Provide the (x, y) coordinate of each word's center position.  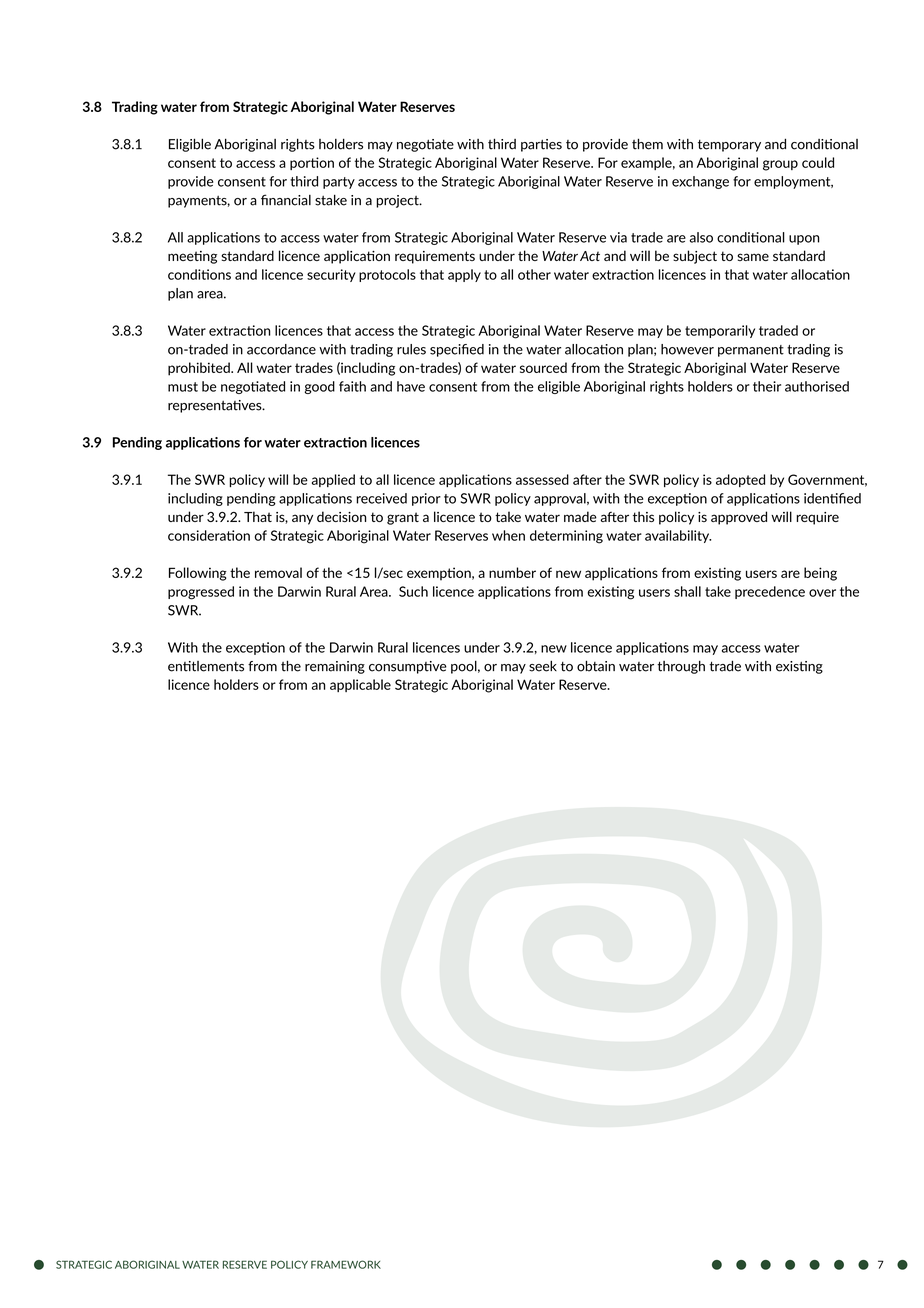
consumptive (408, 667)
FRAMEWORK (346, 1264)
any (302, 519)
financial (286, 200)
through (681, 667)
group (780, 165)
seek (543, 666)
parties (541, 145)
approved (739, 518)
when (508, 535)
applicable (360, 685)
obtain (596, 666)
